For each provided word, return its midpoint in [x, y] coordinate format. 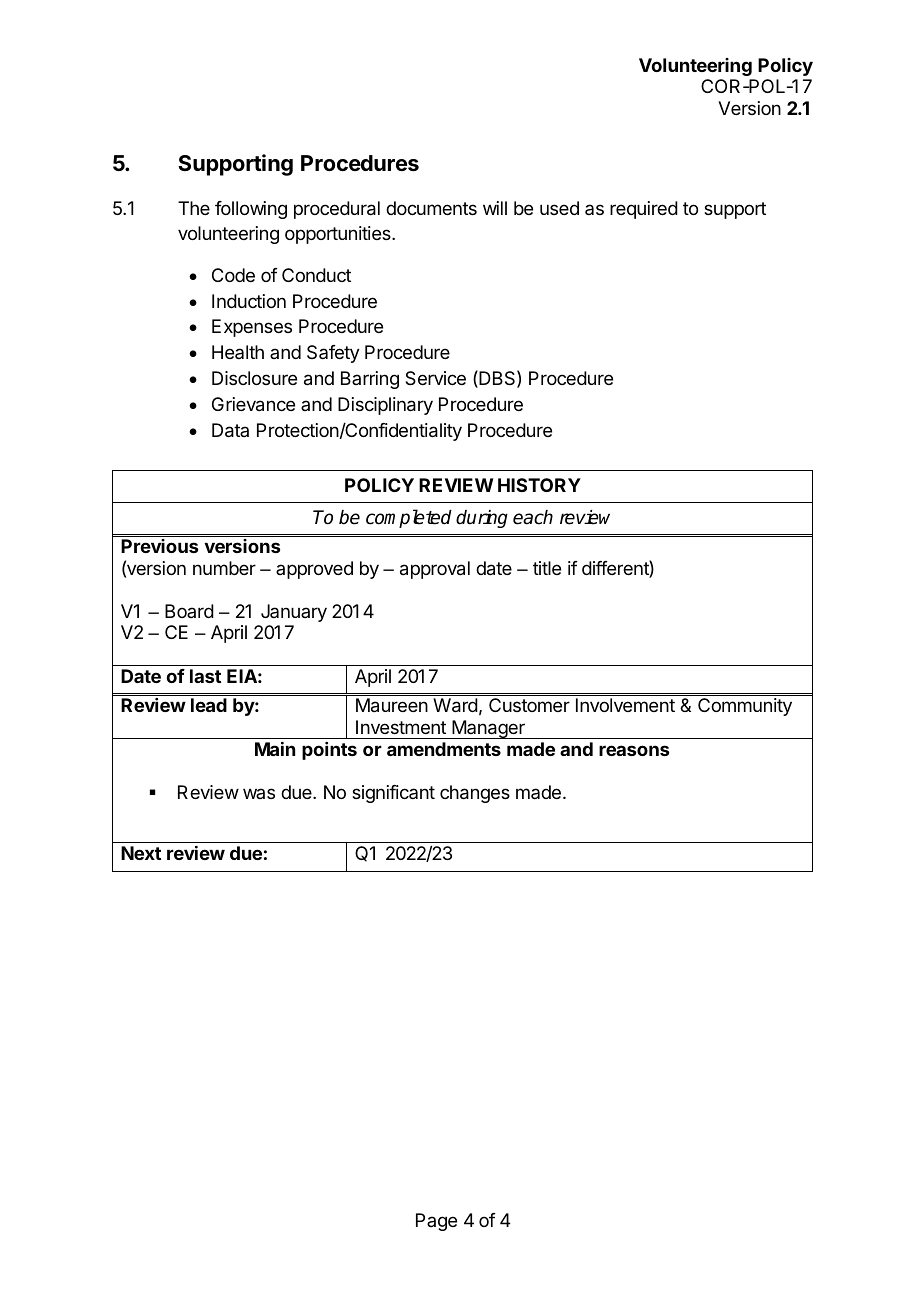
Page [436, 1222]
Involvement [625, 705]
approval [435, 570]
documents [431, 208]
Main [275, 749]
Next [141, 853]
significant [393, 794]
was [259, 793]
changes [475, 794]
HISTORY [539, 485]
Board [189, 611]
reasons [634, 750]
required [644, 210]
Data [230, 430]
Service [435, 378]
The [194, 208]
